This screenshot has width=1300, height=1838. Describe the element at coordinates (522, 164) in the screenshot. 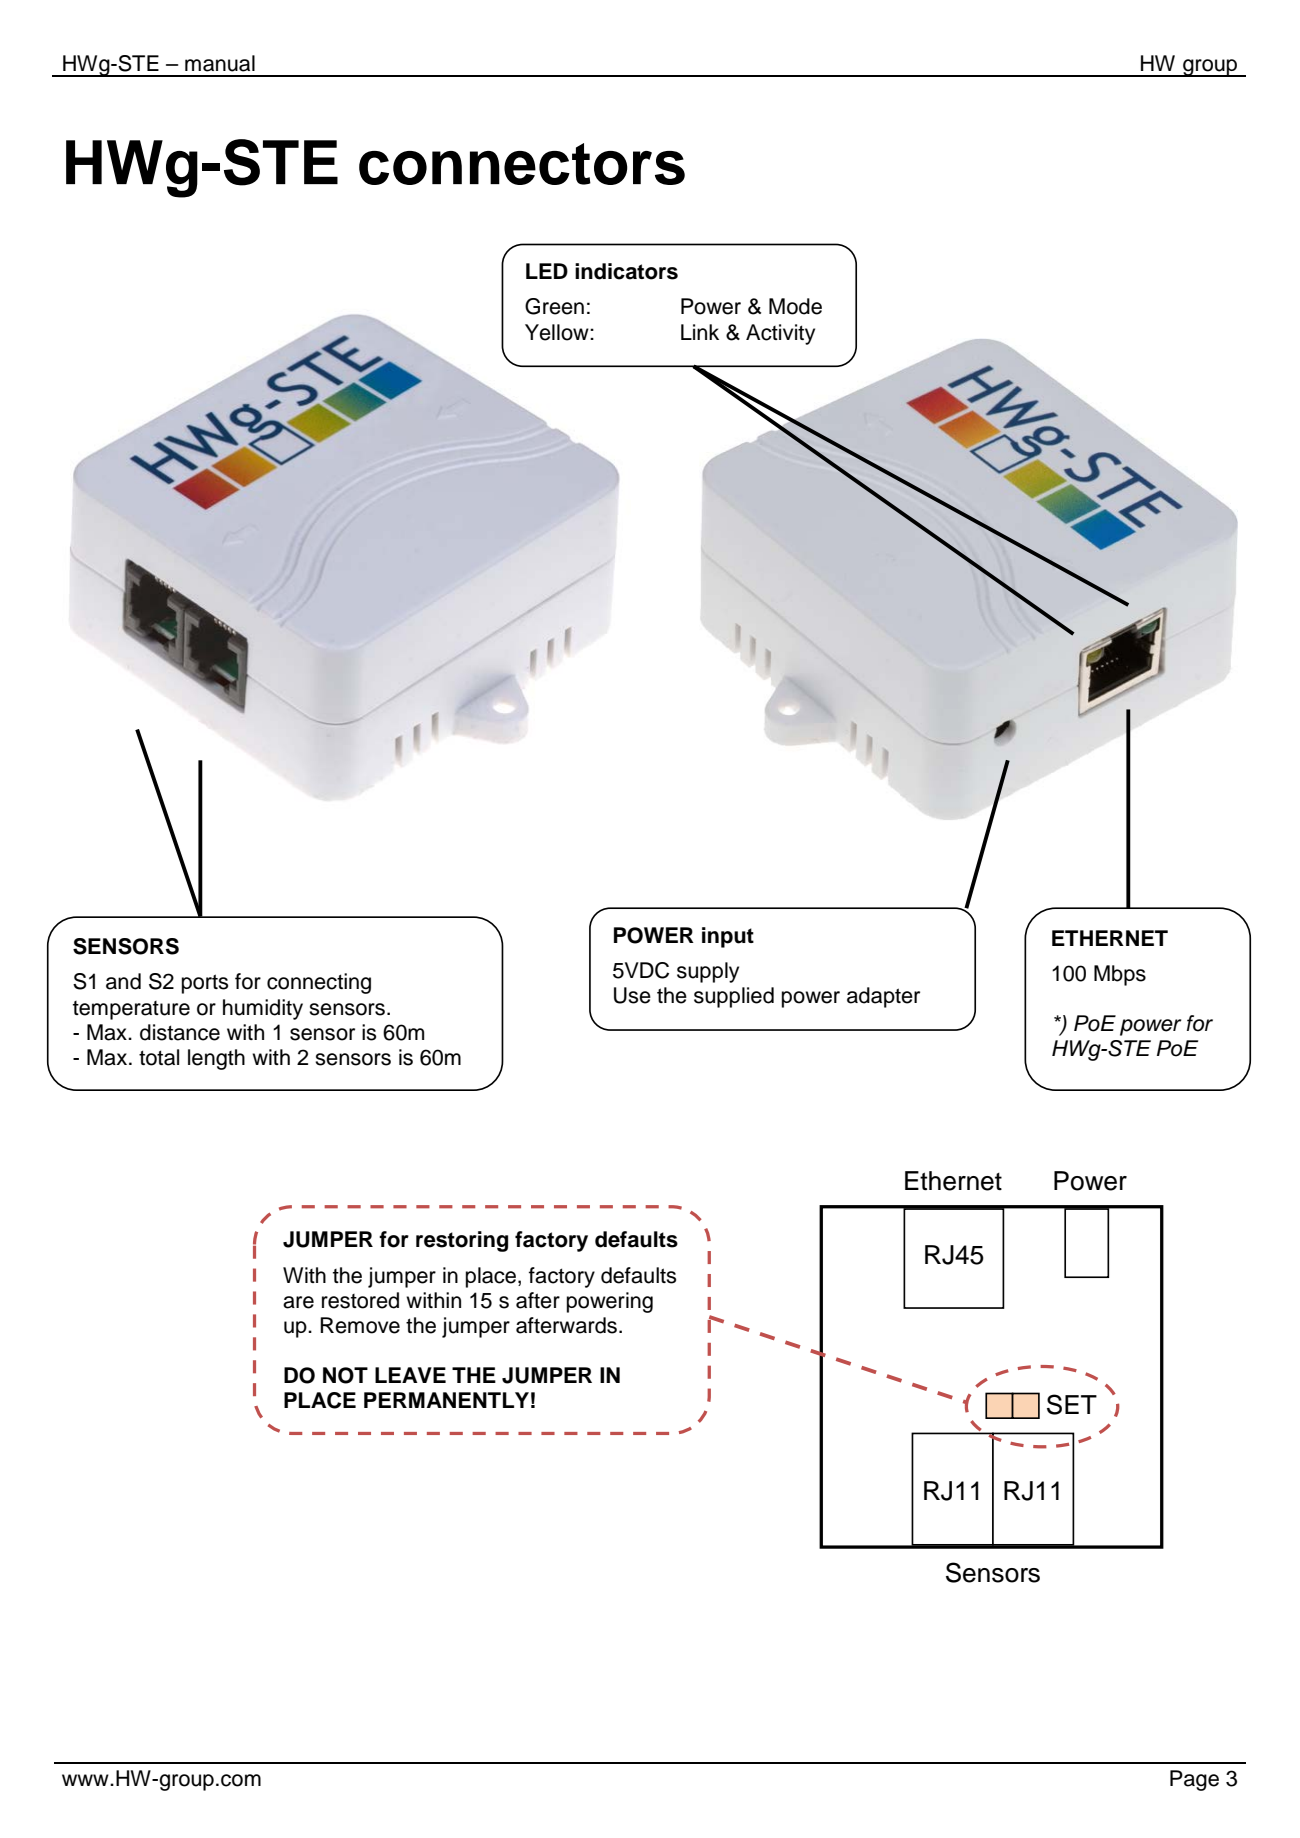

I see `connectors` at that location.
